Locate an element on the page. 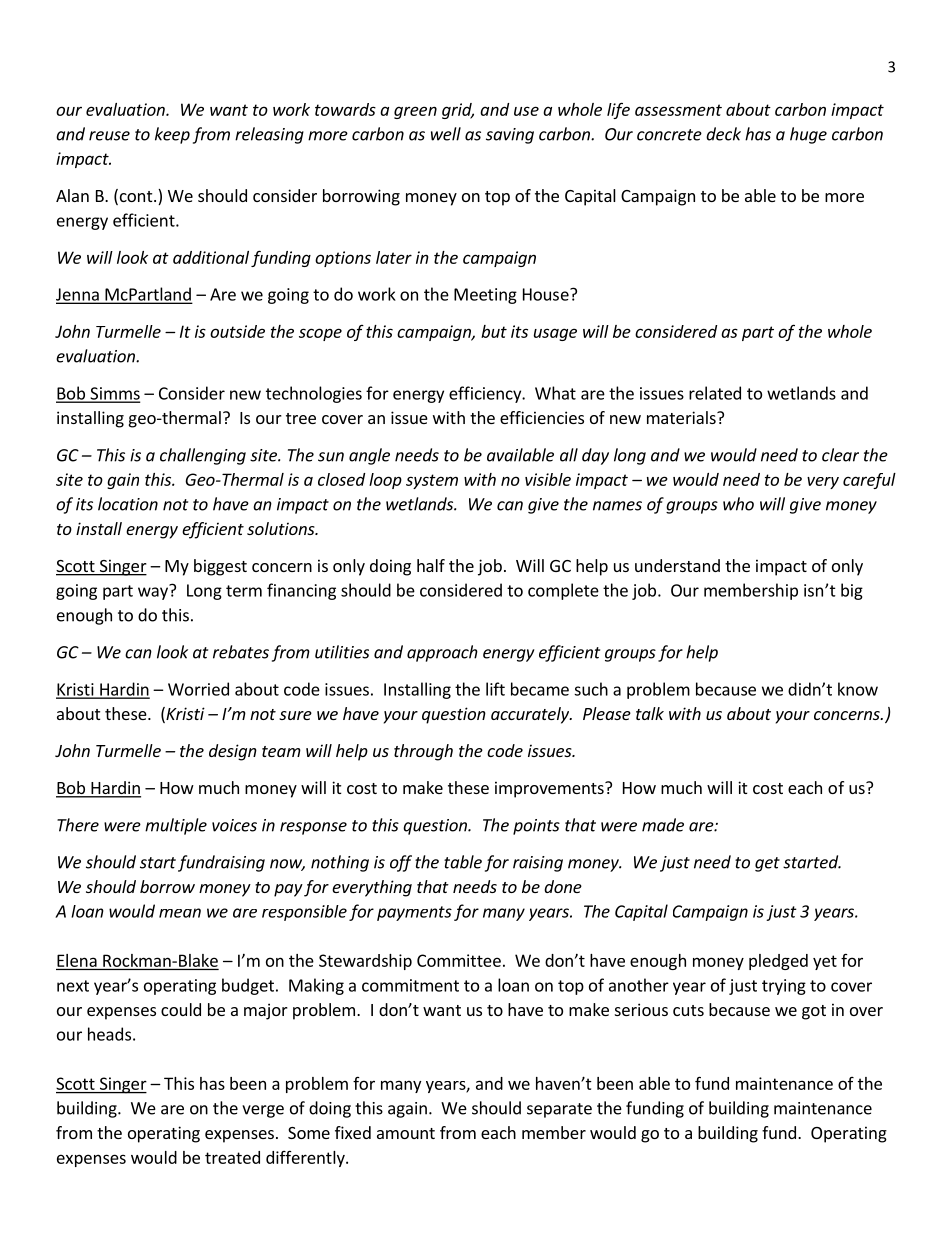  keep is located at coordinates (172, 135).
